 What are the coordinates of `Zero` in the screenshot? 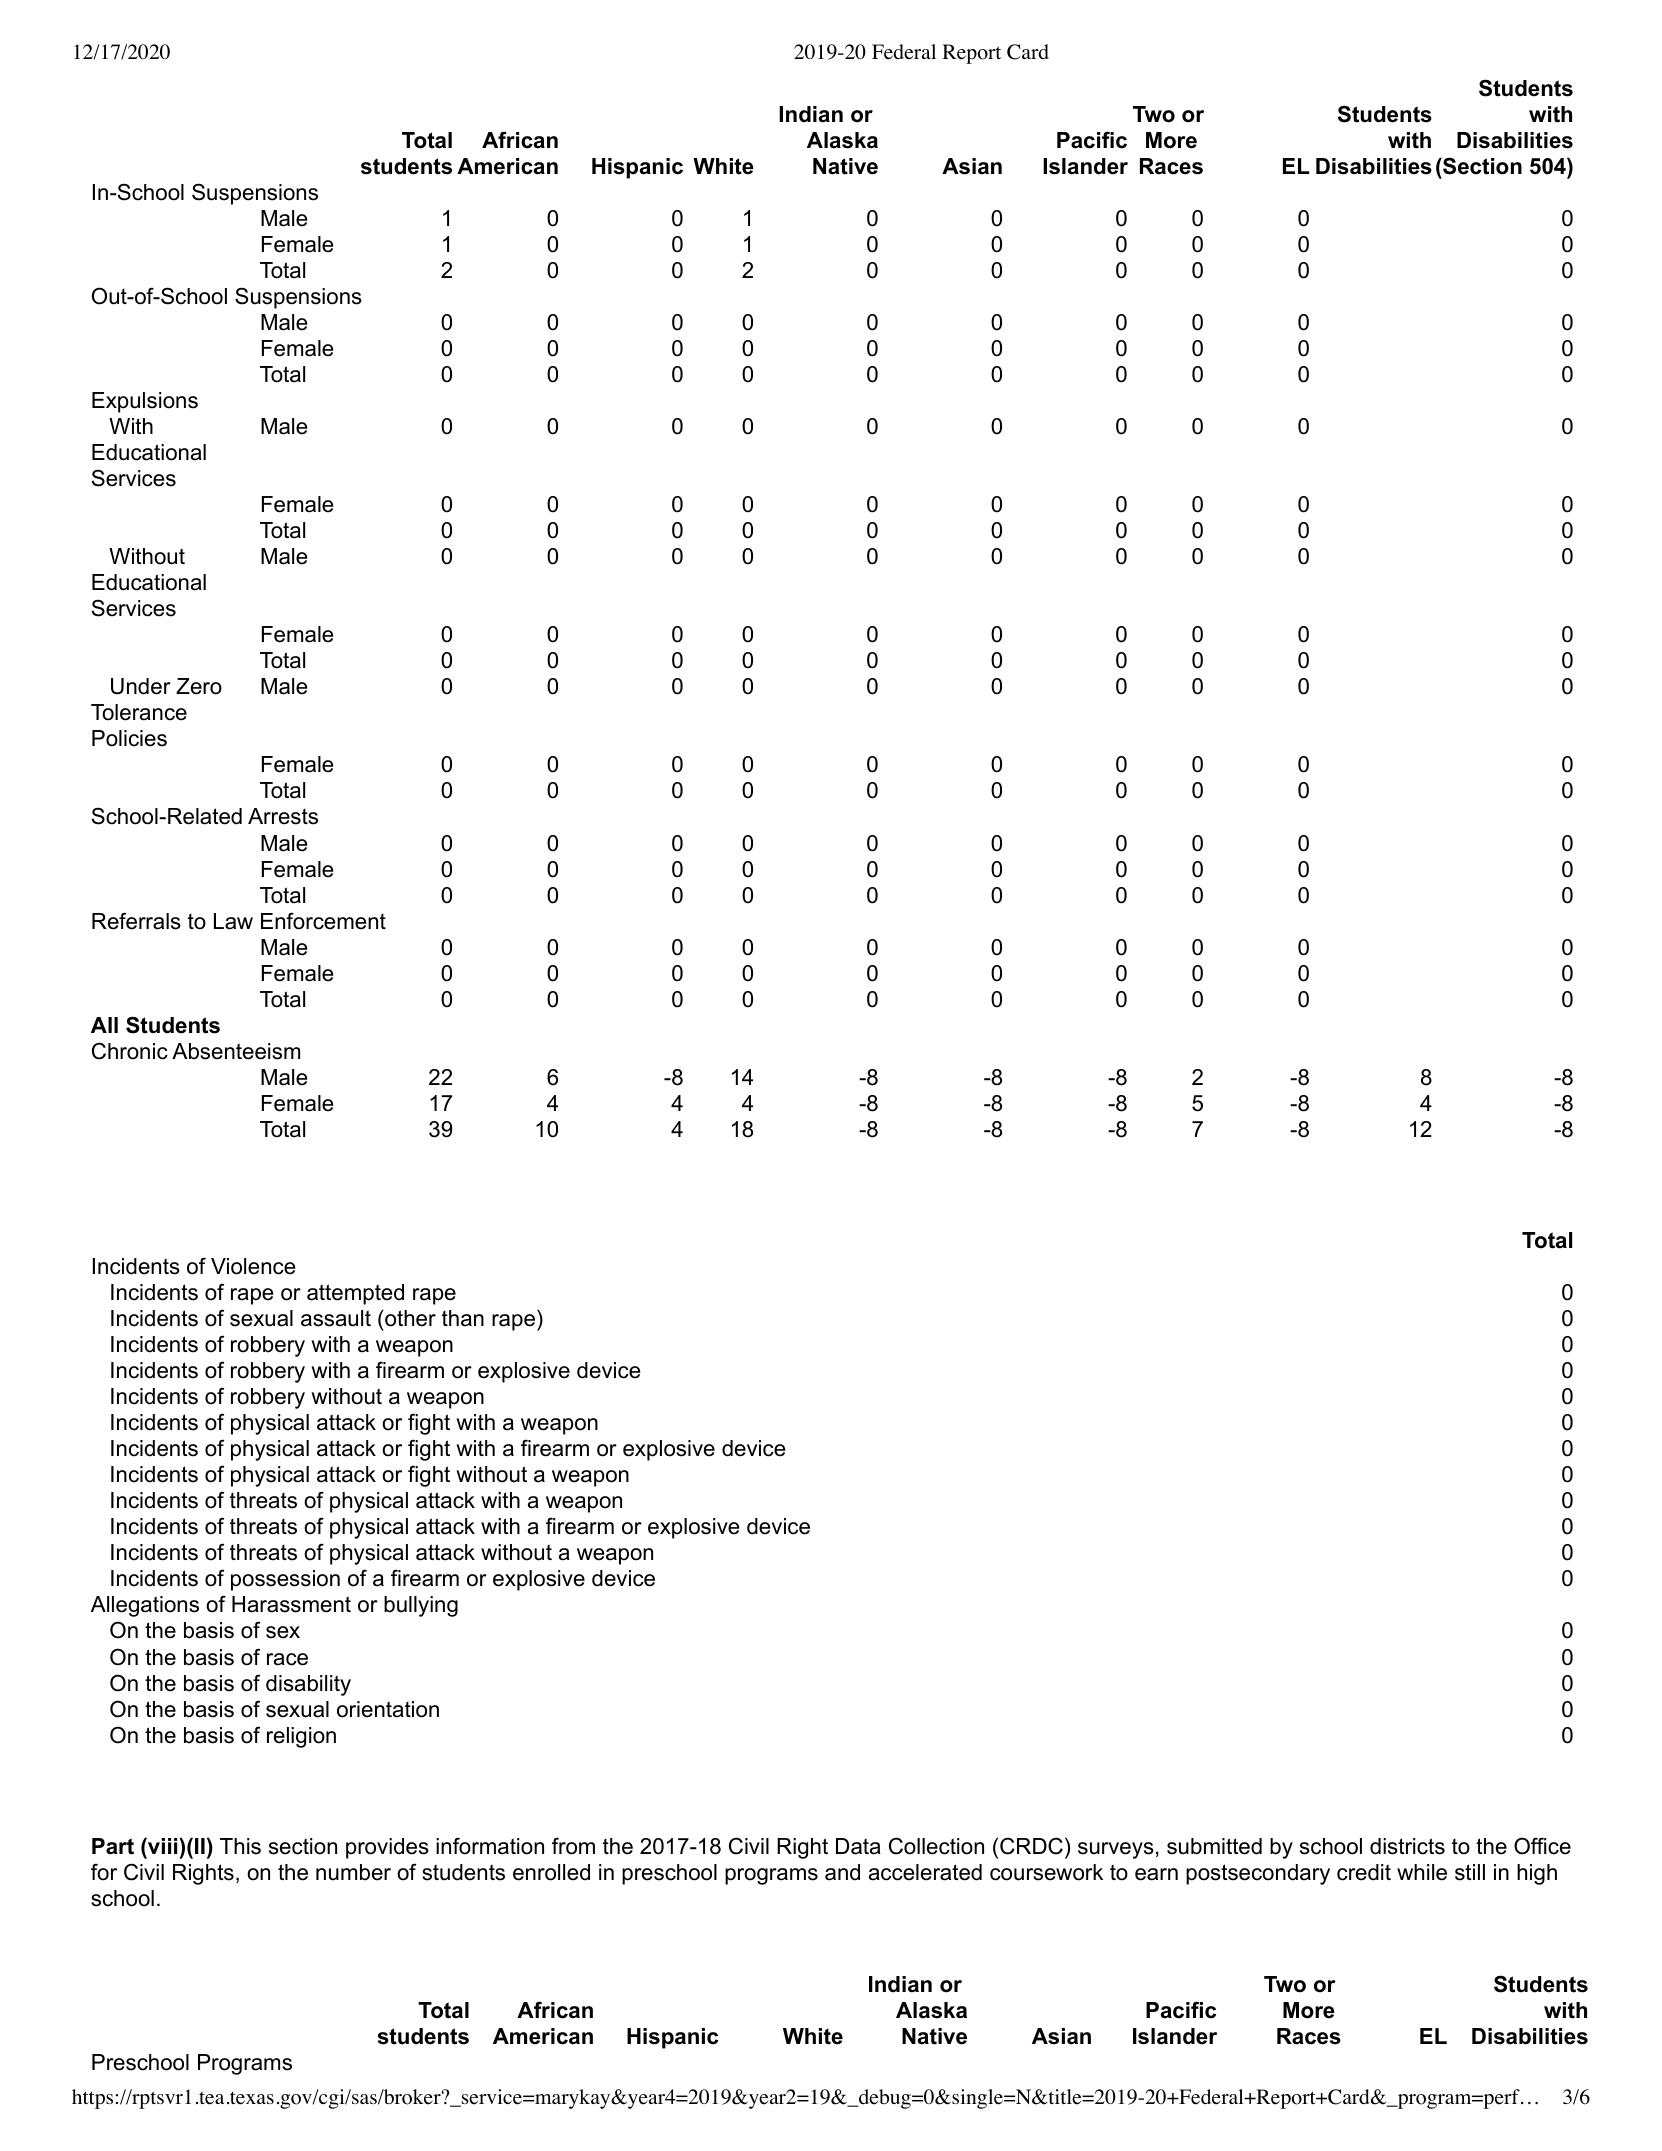 It's located at (199, 686).
